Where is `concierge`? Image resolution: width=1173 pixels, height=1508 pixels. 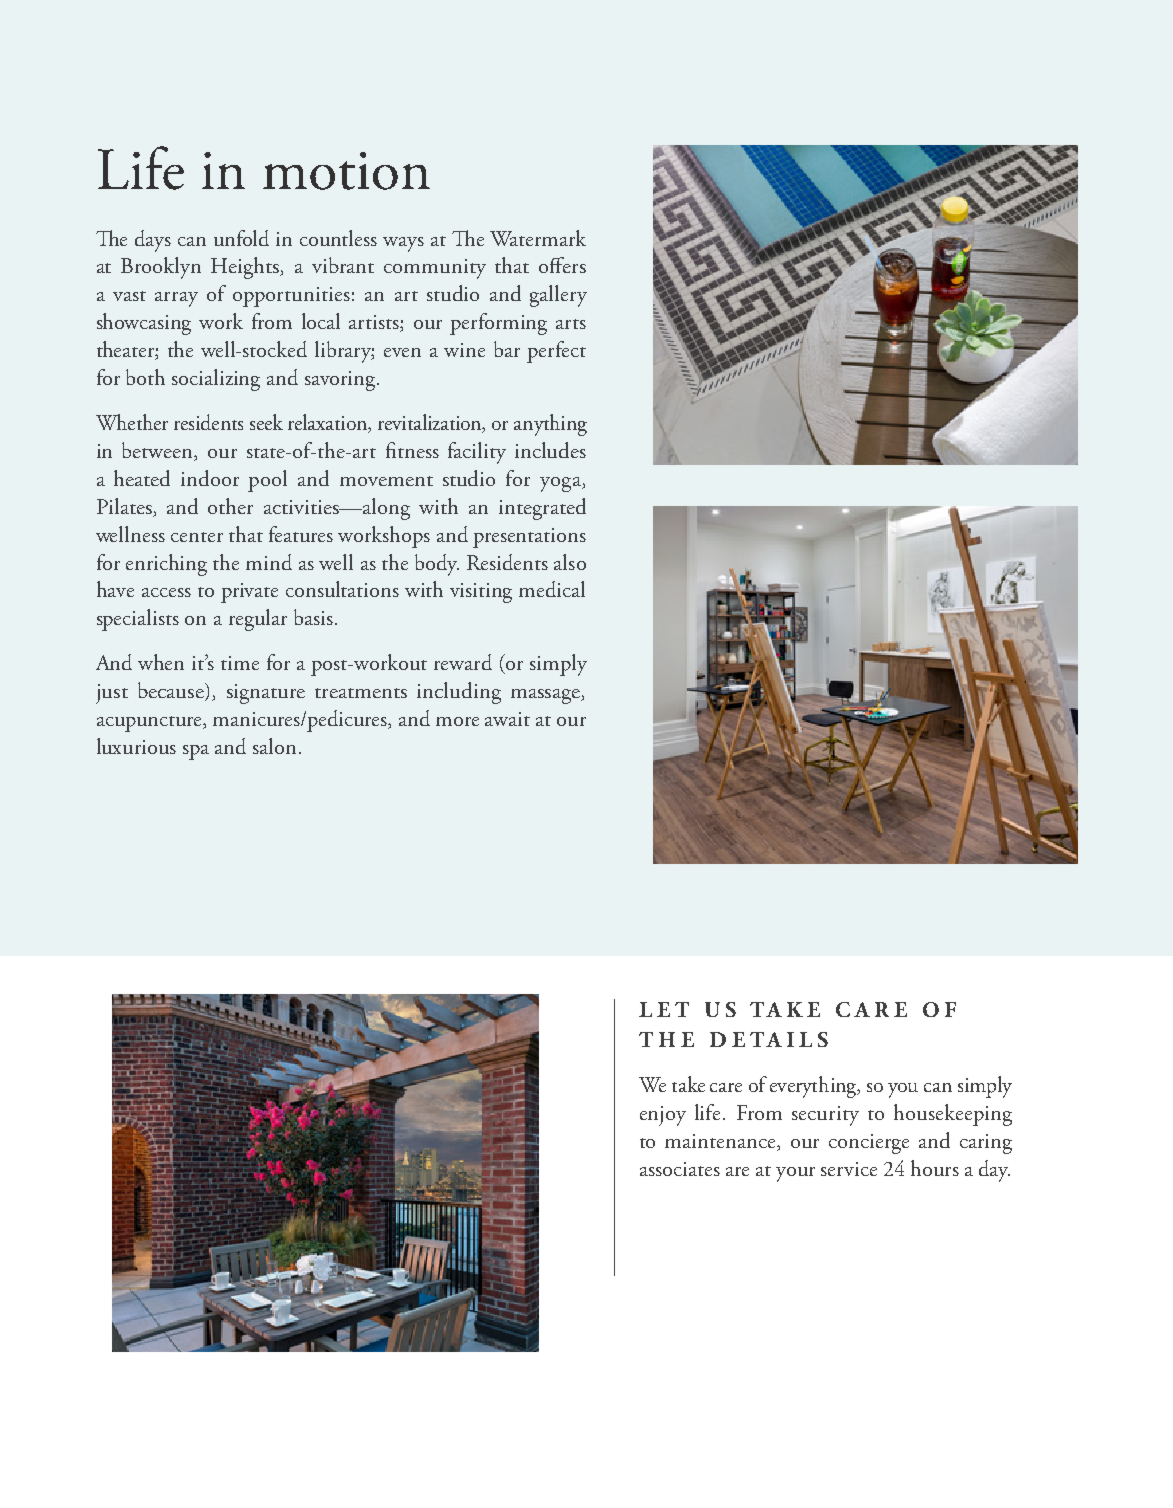
concierge is located at coordinates (869, 1144).
